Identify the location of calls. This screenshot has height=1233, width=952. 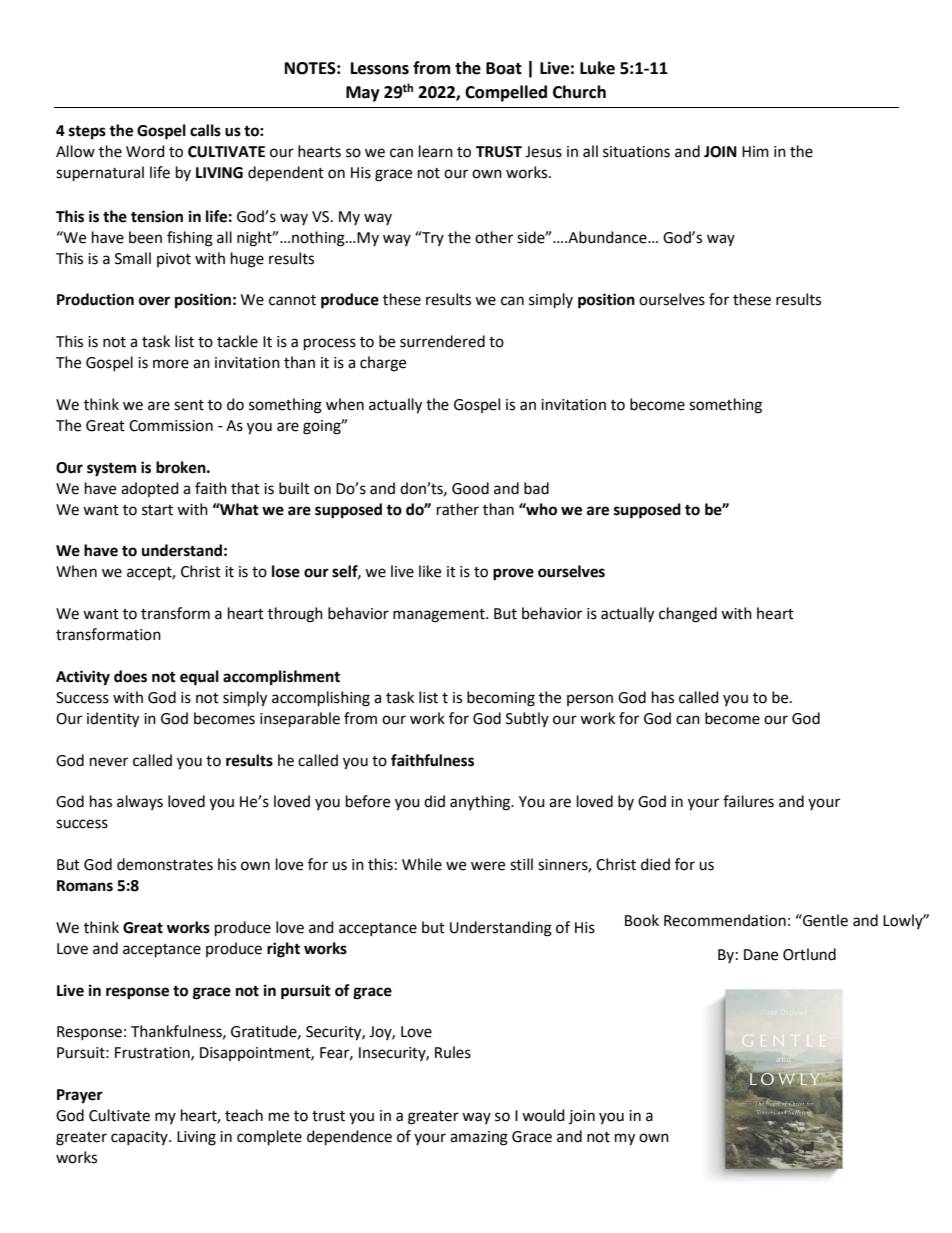
(205, 130).
